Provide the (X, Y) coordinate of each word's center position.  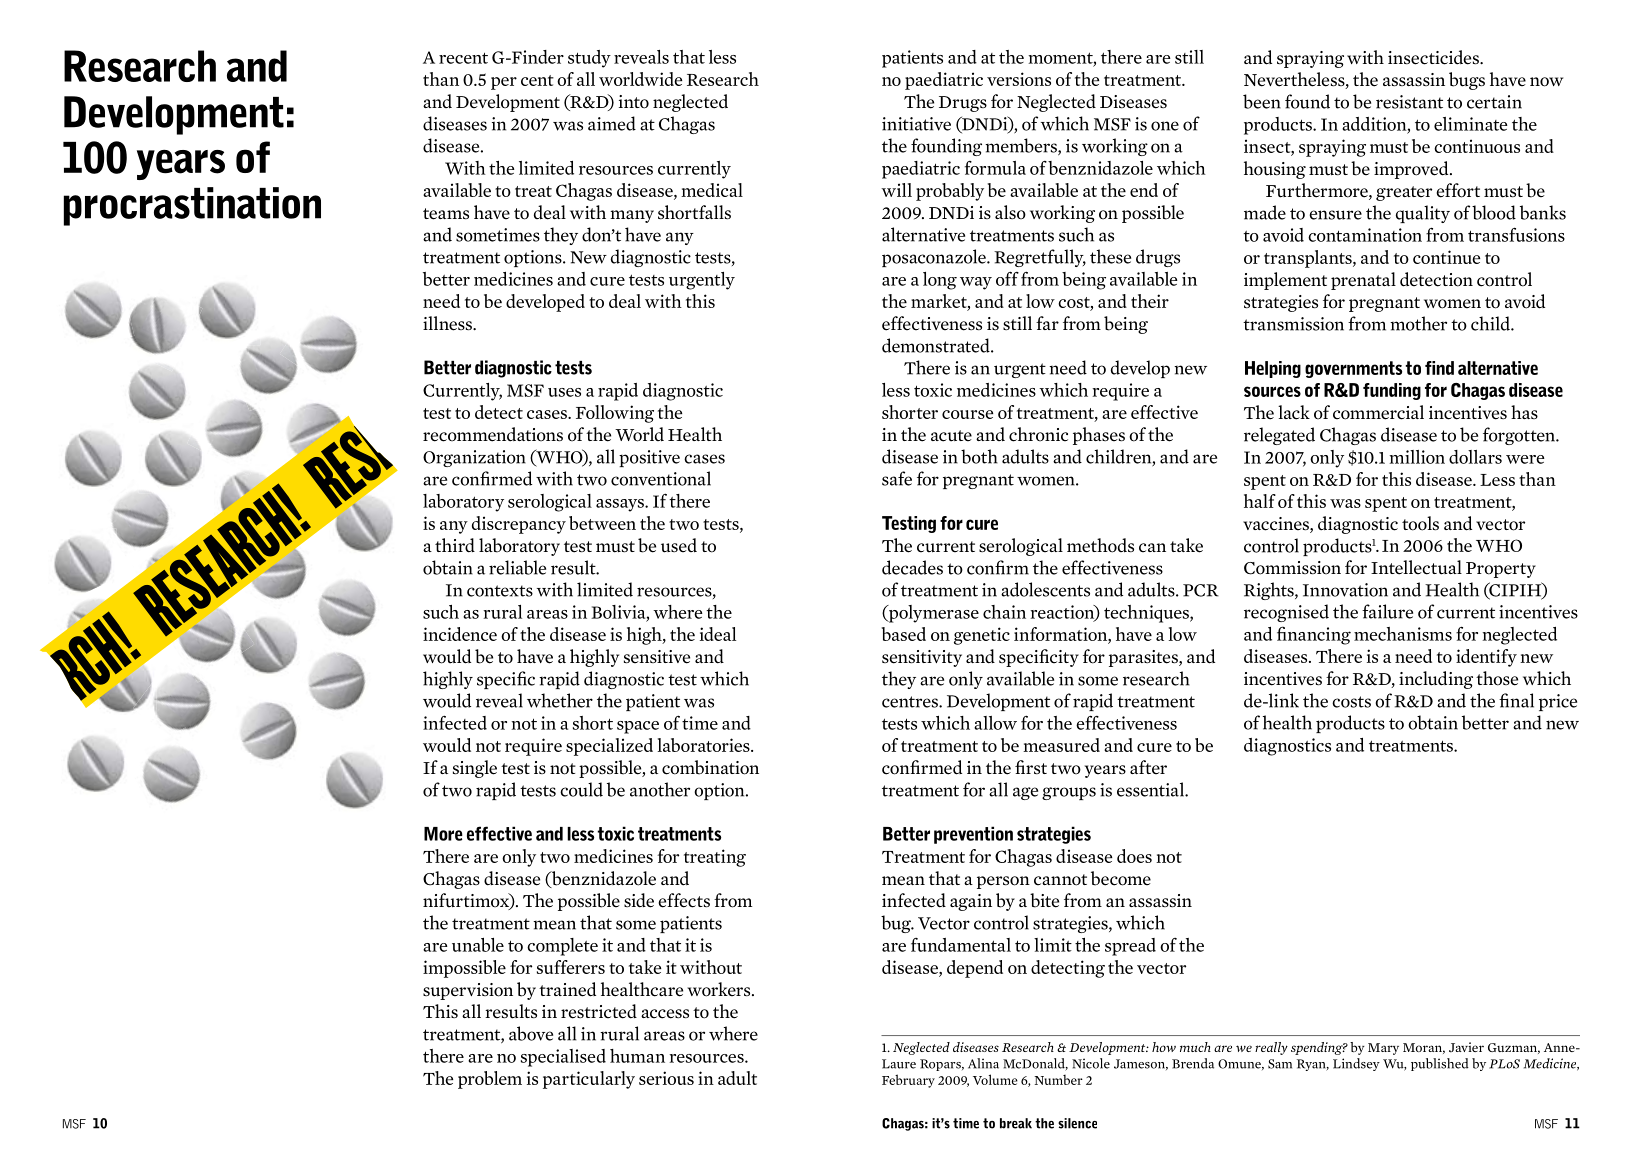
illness (449, 323)
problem (490, 1080)
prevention (973, 835)
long (940, 281)
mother (1418, 323)
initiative (916, 124)
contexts (500, 591)
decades (912, 567)
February (908, 1081)
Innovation (1345, 590)
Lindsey (1356, 1064)
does (1134, 856)
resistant (1409, 102)
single (475, 769)
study (589, 59)
